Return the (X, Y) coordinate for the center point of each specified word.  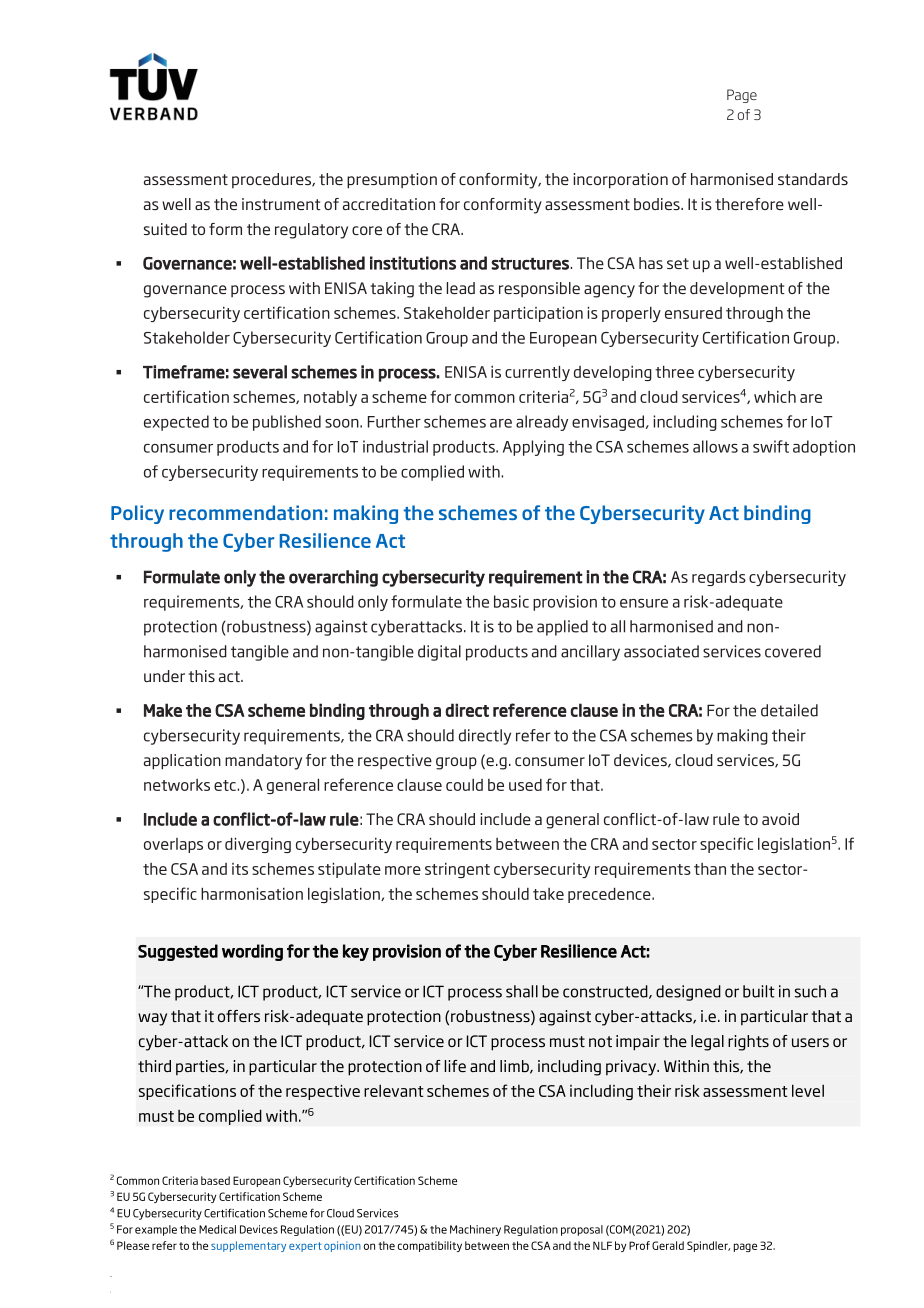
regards (719, 578)
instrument (281, 204)
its (240, 869)
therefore (749, 204)
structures (531, 264)
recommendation (245, 512)
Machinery (475, 1230)
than (710, 869)
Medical (217, 1229)
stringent (457, 870)
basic (511, 601)
